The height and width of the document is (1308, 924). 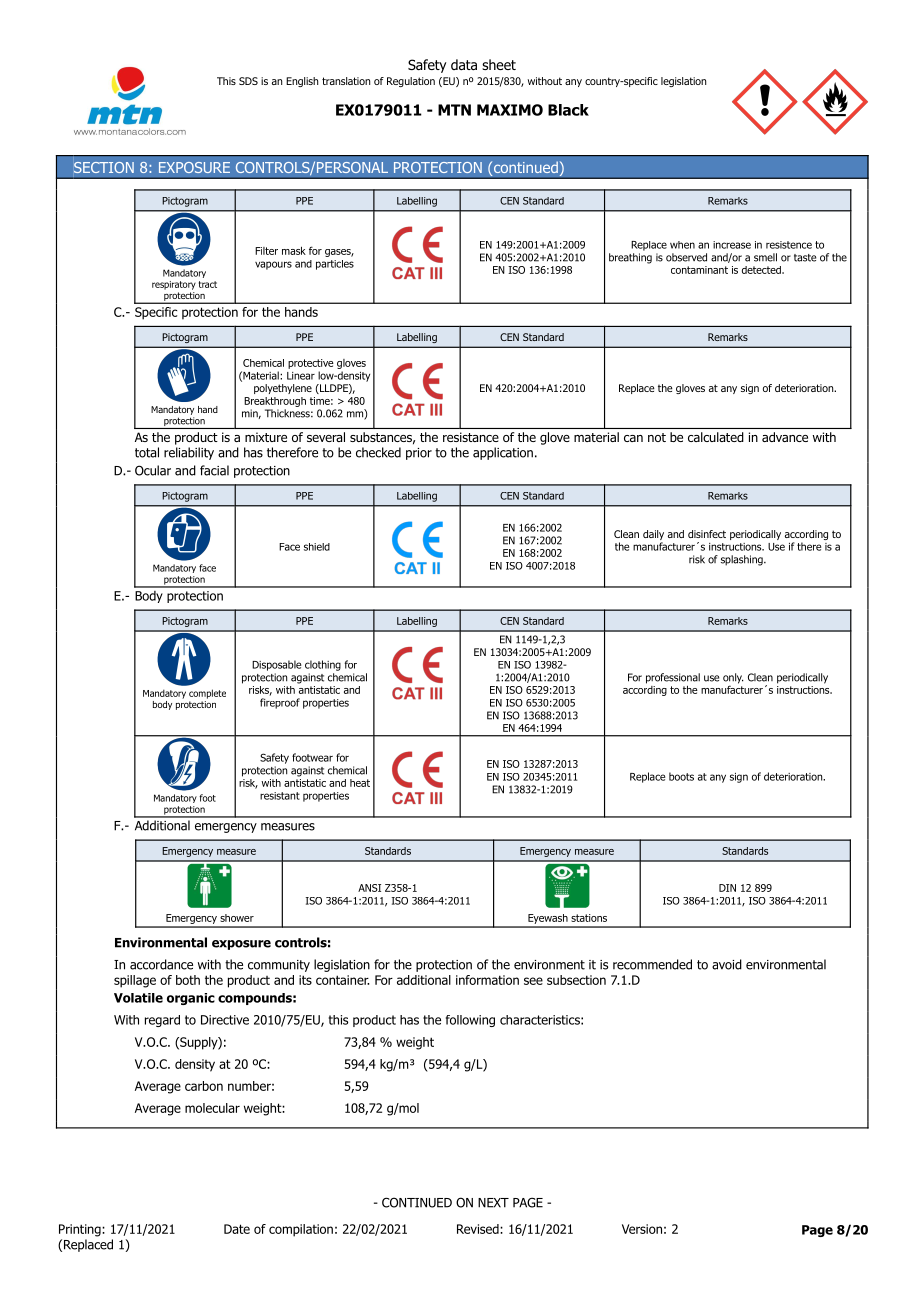 I want to click on Regulation, so click(x=411, y=82).
